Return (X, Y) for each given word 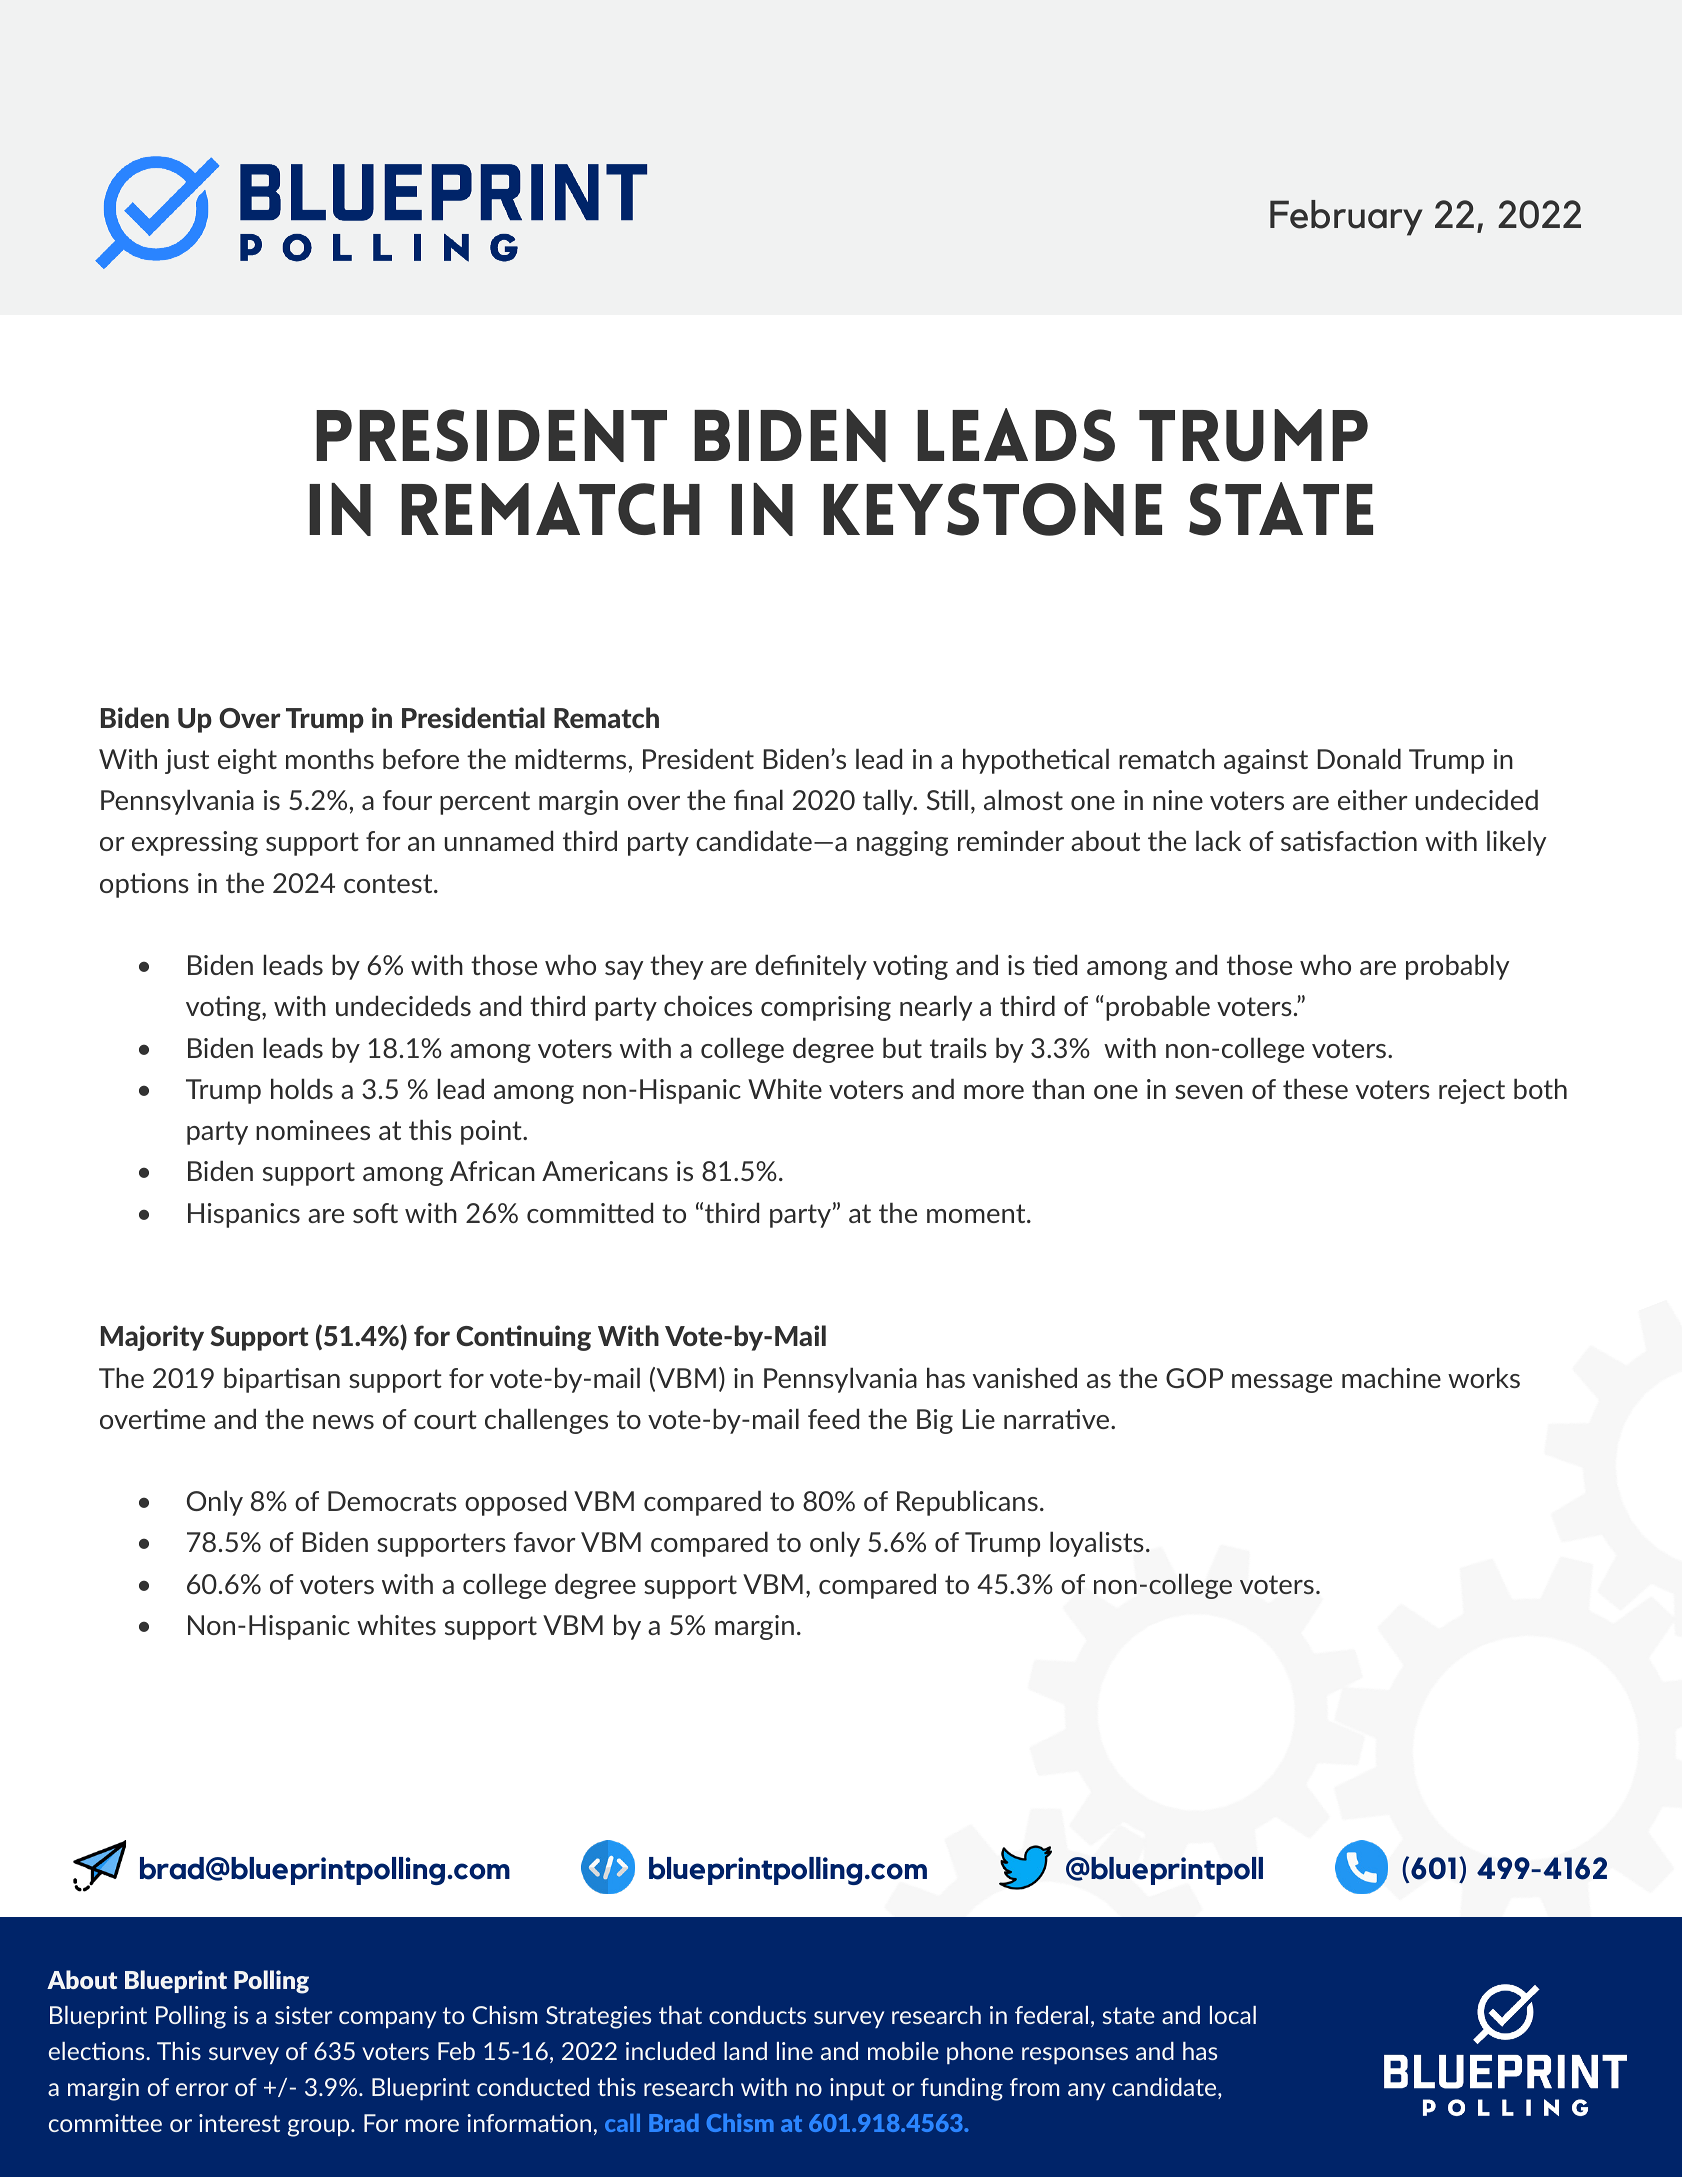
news (343, 1422)
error (202, 2089)
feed (833, 1418)
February (1346, 218)
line (795, 2051)
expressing (195, 843)
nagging (902, 843)
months (330, 758)
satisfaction (1349, 841)
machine (1391, 1377)
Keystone (992, 509)
